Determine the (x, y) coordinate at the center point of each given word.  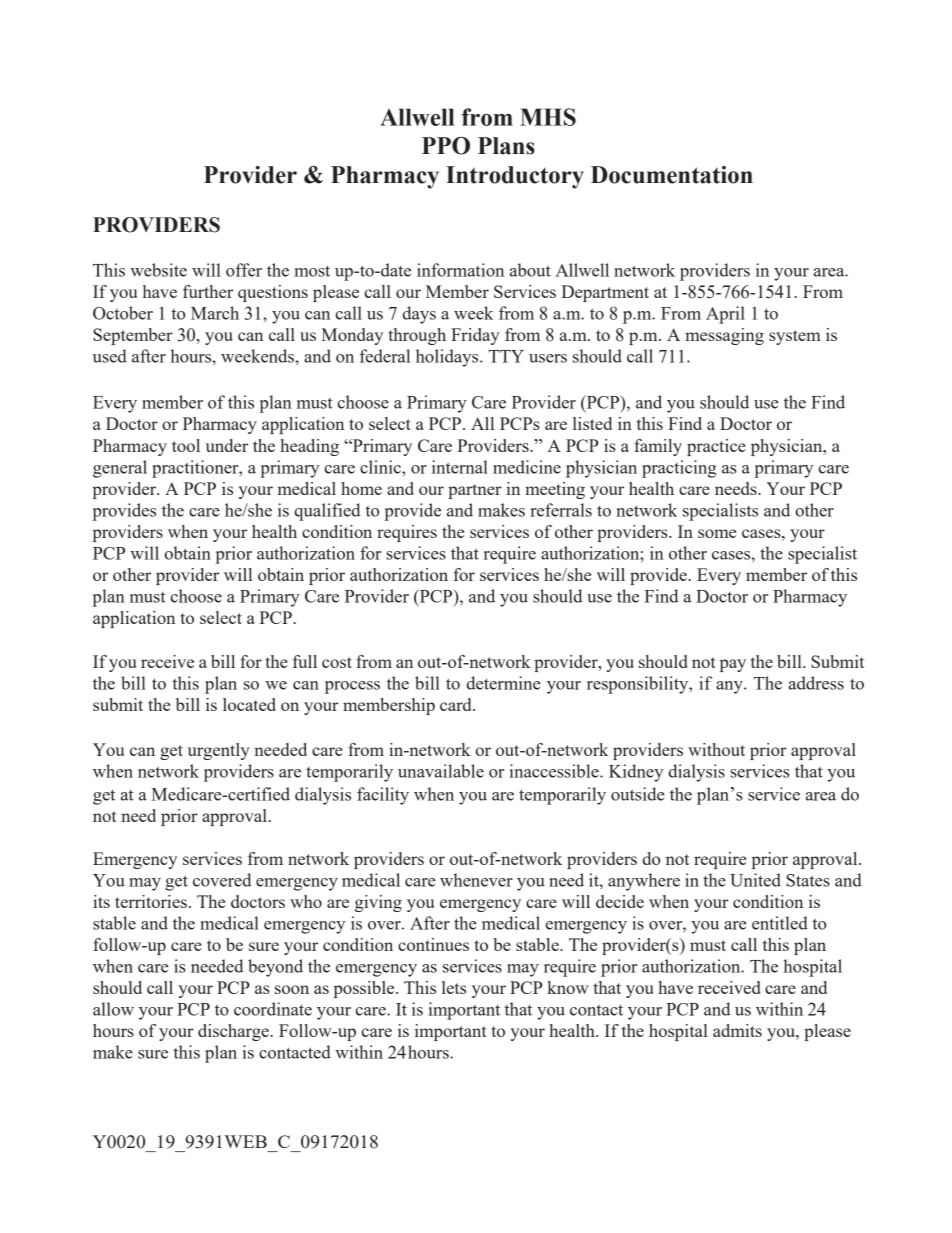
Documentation (672, 175)
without (716, 749)
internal (460, 467)
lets (454, 987)
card (457, 704)
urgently (219, 751)
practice (716, 447)
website (158, 270)
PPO (446, 146)
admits (737, 1030)
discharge (233, 1032)
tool (186, 445)
